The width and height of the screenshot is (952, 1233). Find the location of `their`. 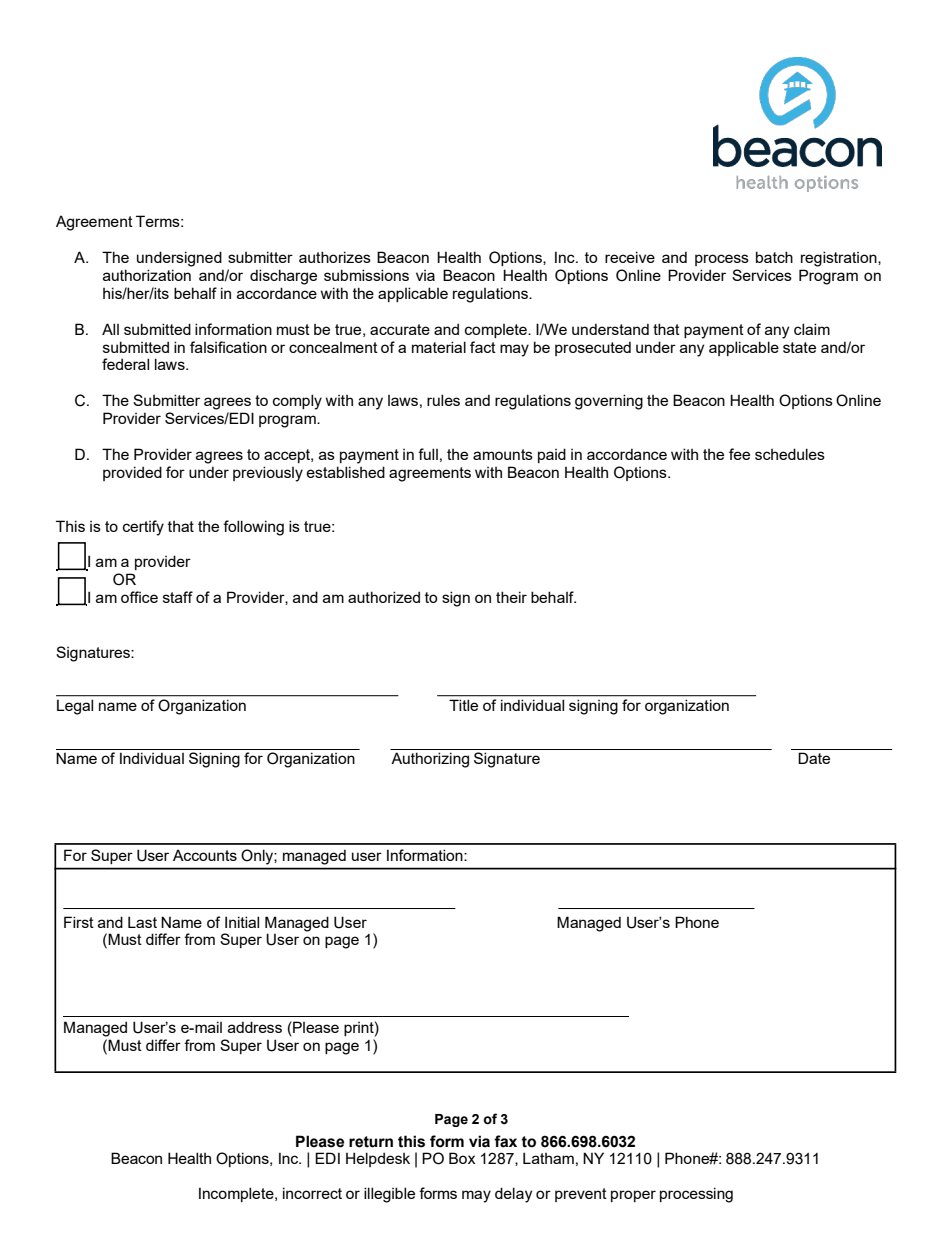

their is located at coordinates (511, 597).
